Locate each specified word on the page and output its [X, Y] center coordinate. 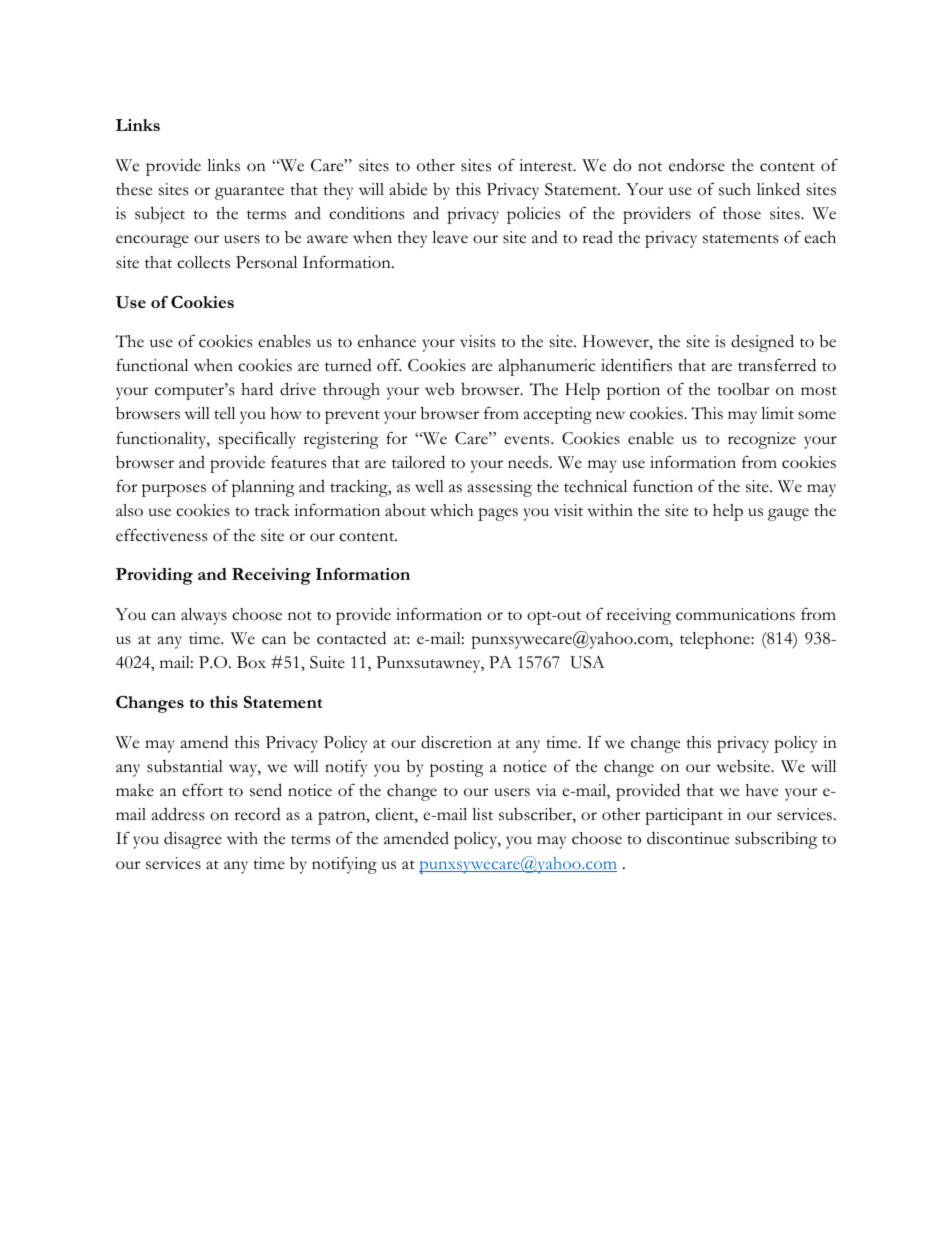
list [482, 814]
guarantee [249, 193]
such [735, 189]
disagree [193, 840]
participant [684, 816]
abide [408, 189]
